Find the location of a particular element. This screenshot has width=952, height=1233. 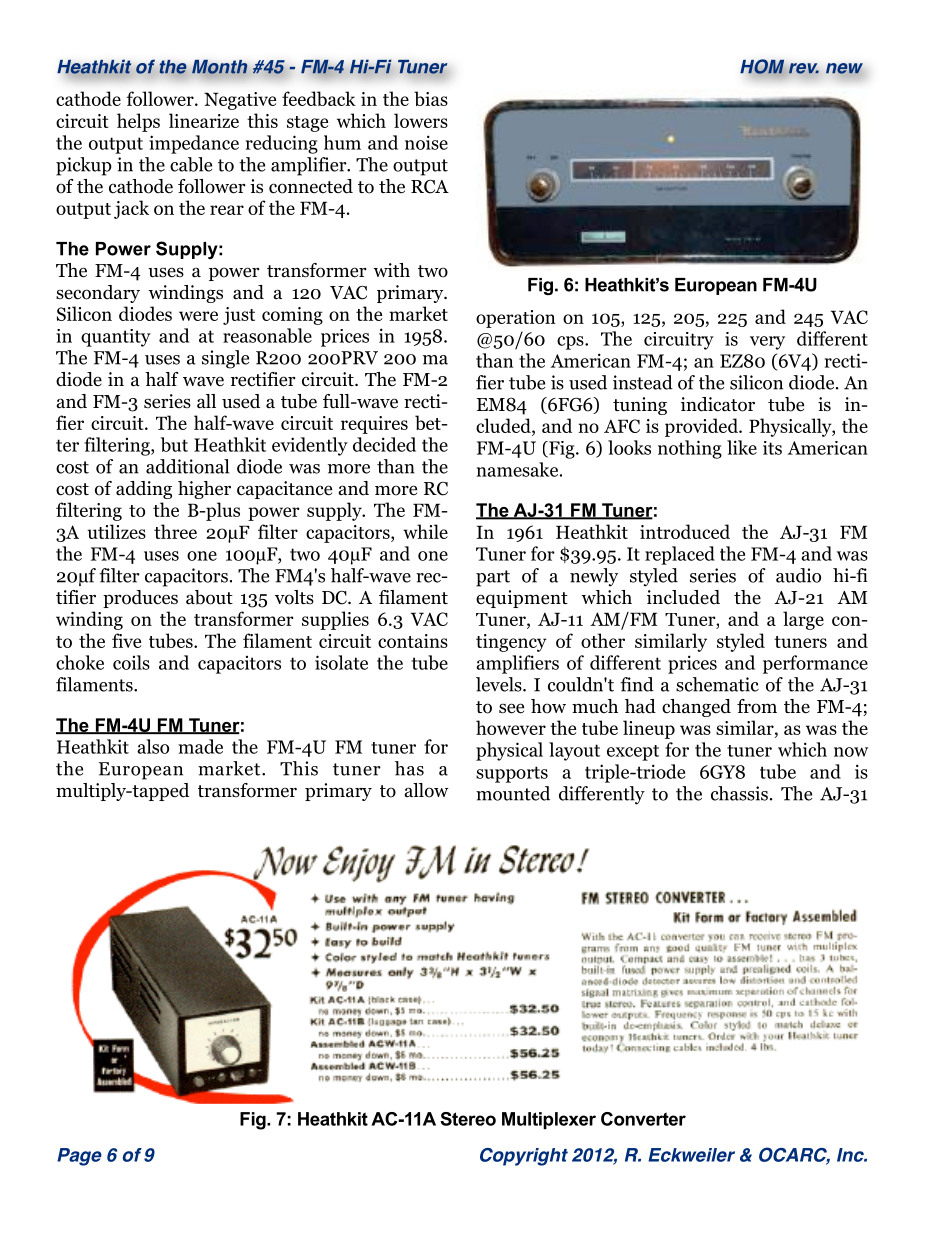

helps is located at coordinates (138, 122).
